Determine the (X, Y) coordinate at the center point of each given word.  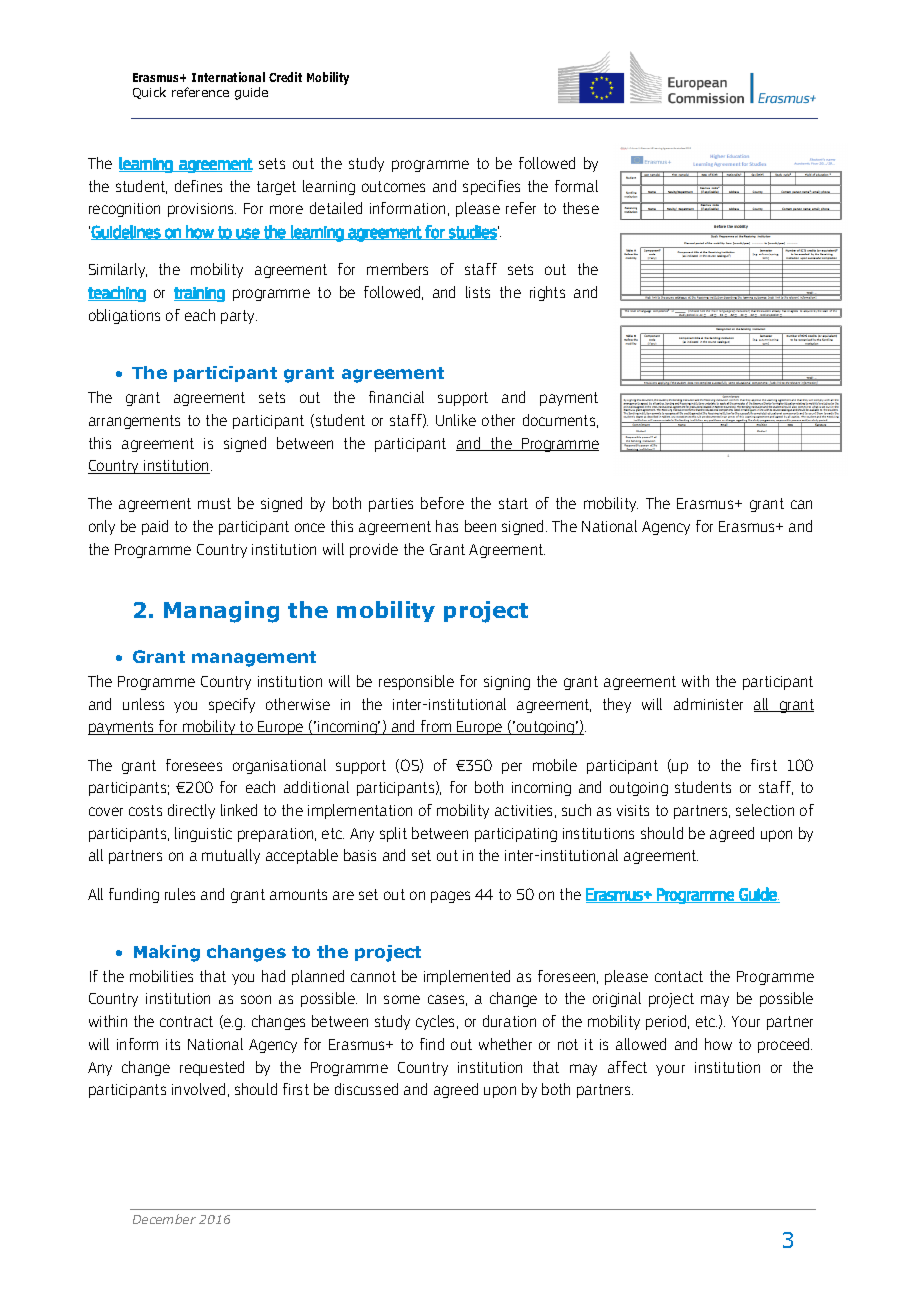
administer (708, 704)
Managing (221, 612)
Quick (149, 93)
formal (576, 186)
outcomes (393, 186)
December (164, 1219)
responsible (416, 682)
